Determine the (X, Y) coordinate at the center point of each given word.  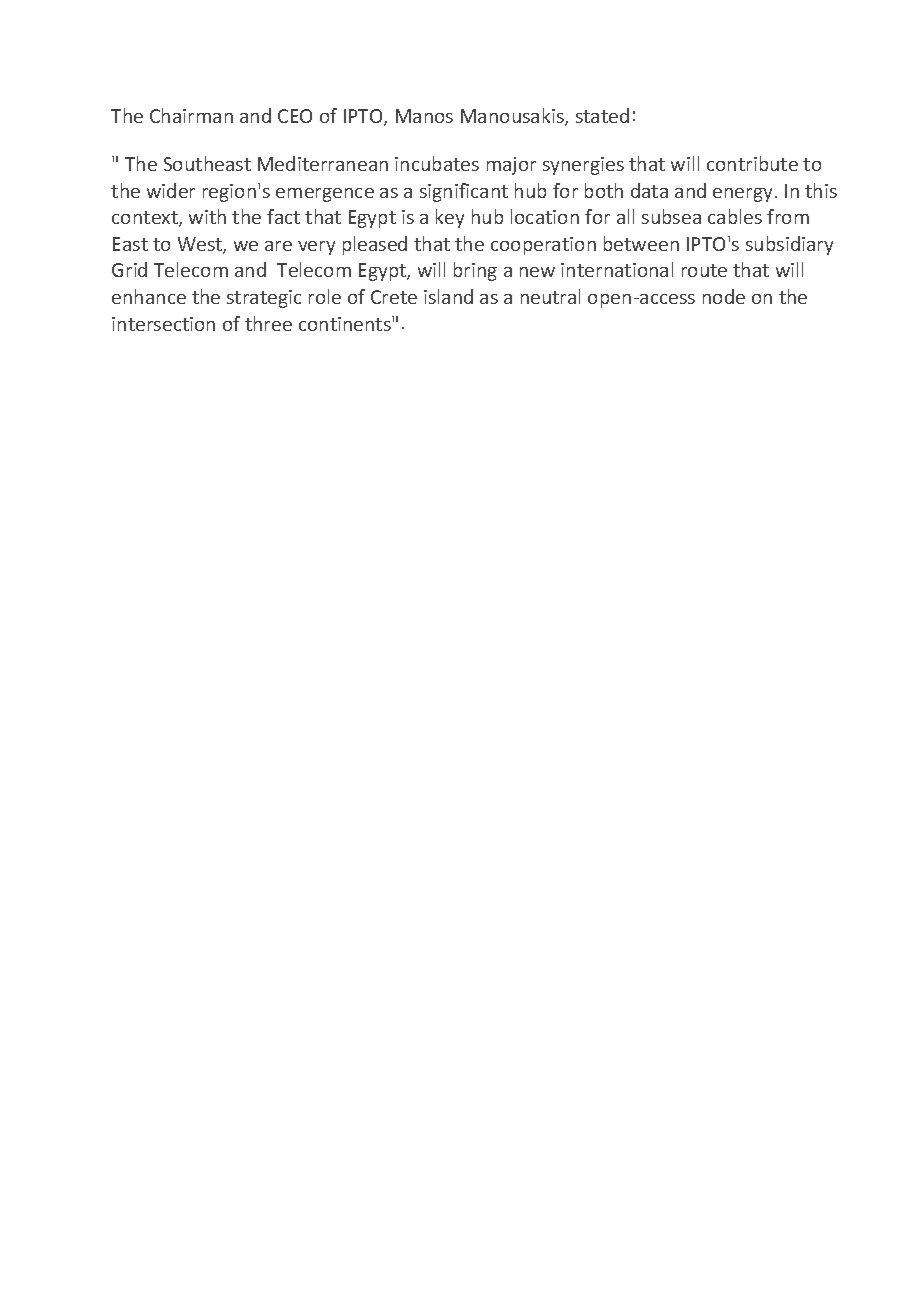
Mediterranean (323, 163)
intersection (163, 324)
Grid (129, 269)
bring (475, 271)
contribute (752, 163)
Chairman (191, 115)
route (704, 270)
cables (735, 216)
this (821, 190)
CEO (295, 116)
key (450, 218)
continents (346, 323)
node (724, 296)
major (511, 166)
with (207, 216)
